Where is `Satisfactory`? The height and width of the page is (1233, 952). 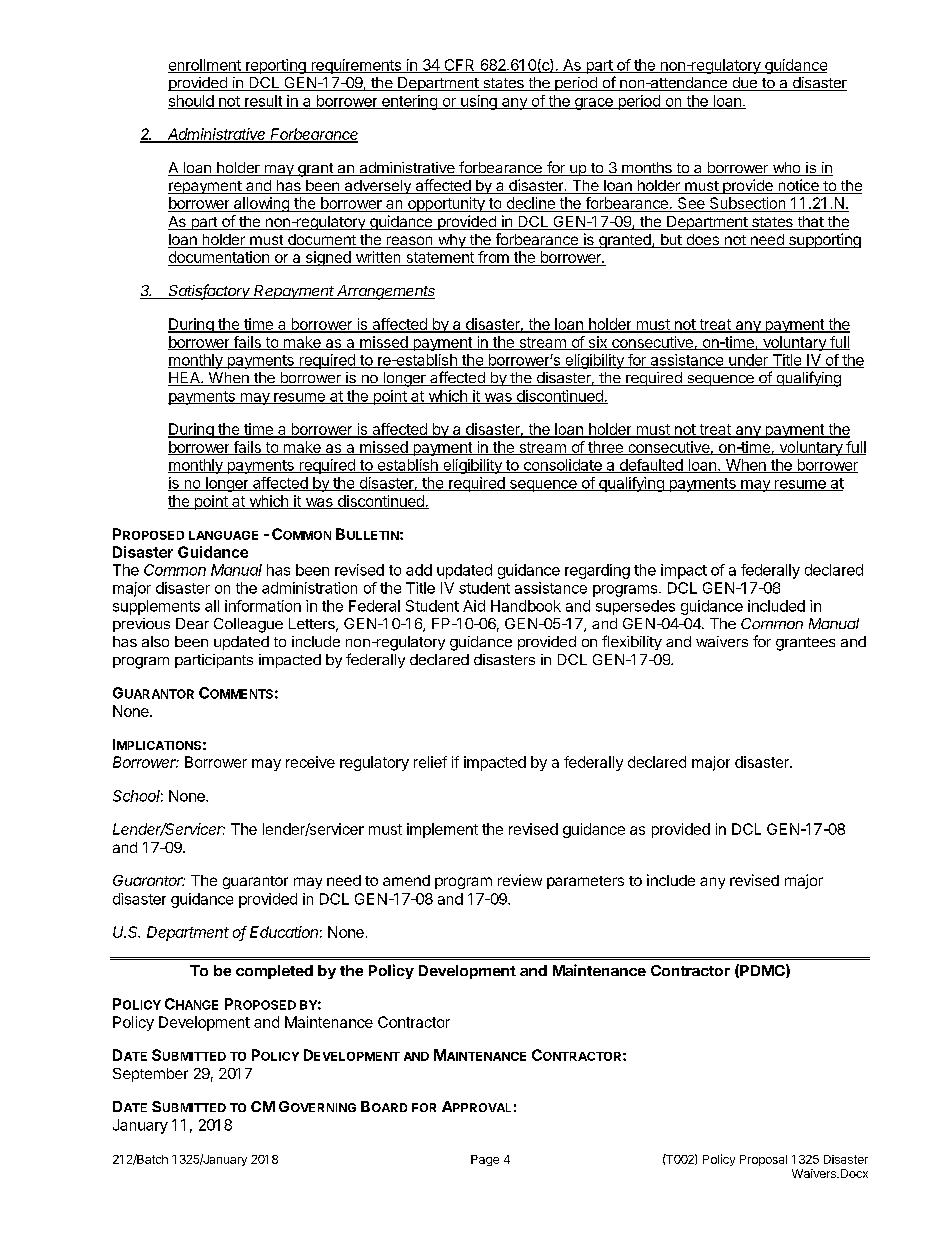 Satisfactory is located at coordinates (210, 292).
